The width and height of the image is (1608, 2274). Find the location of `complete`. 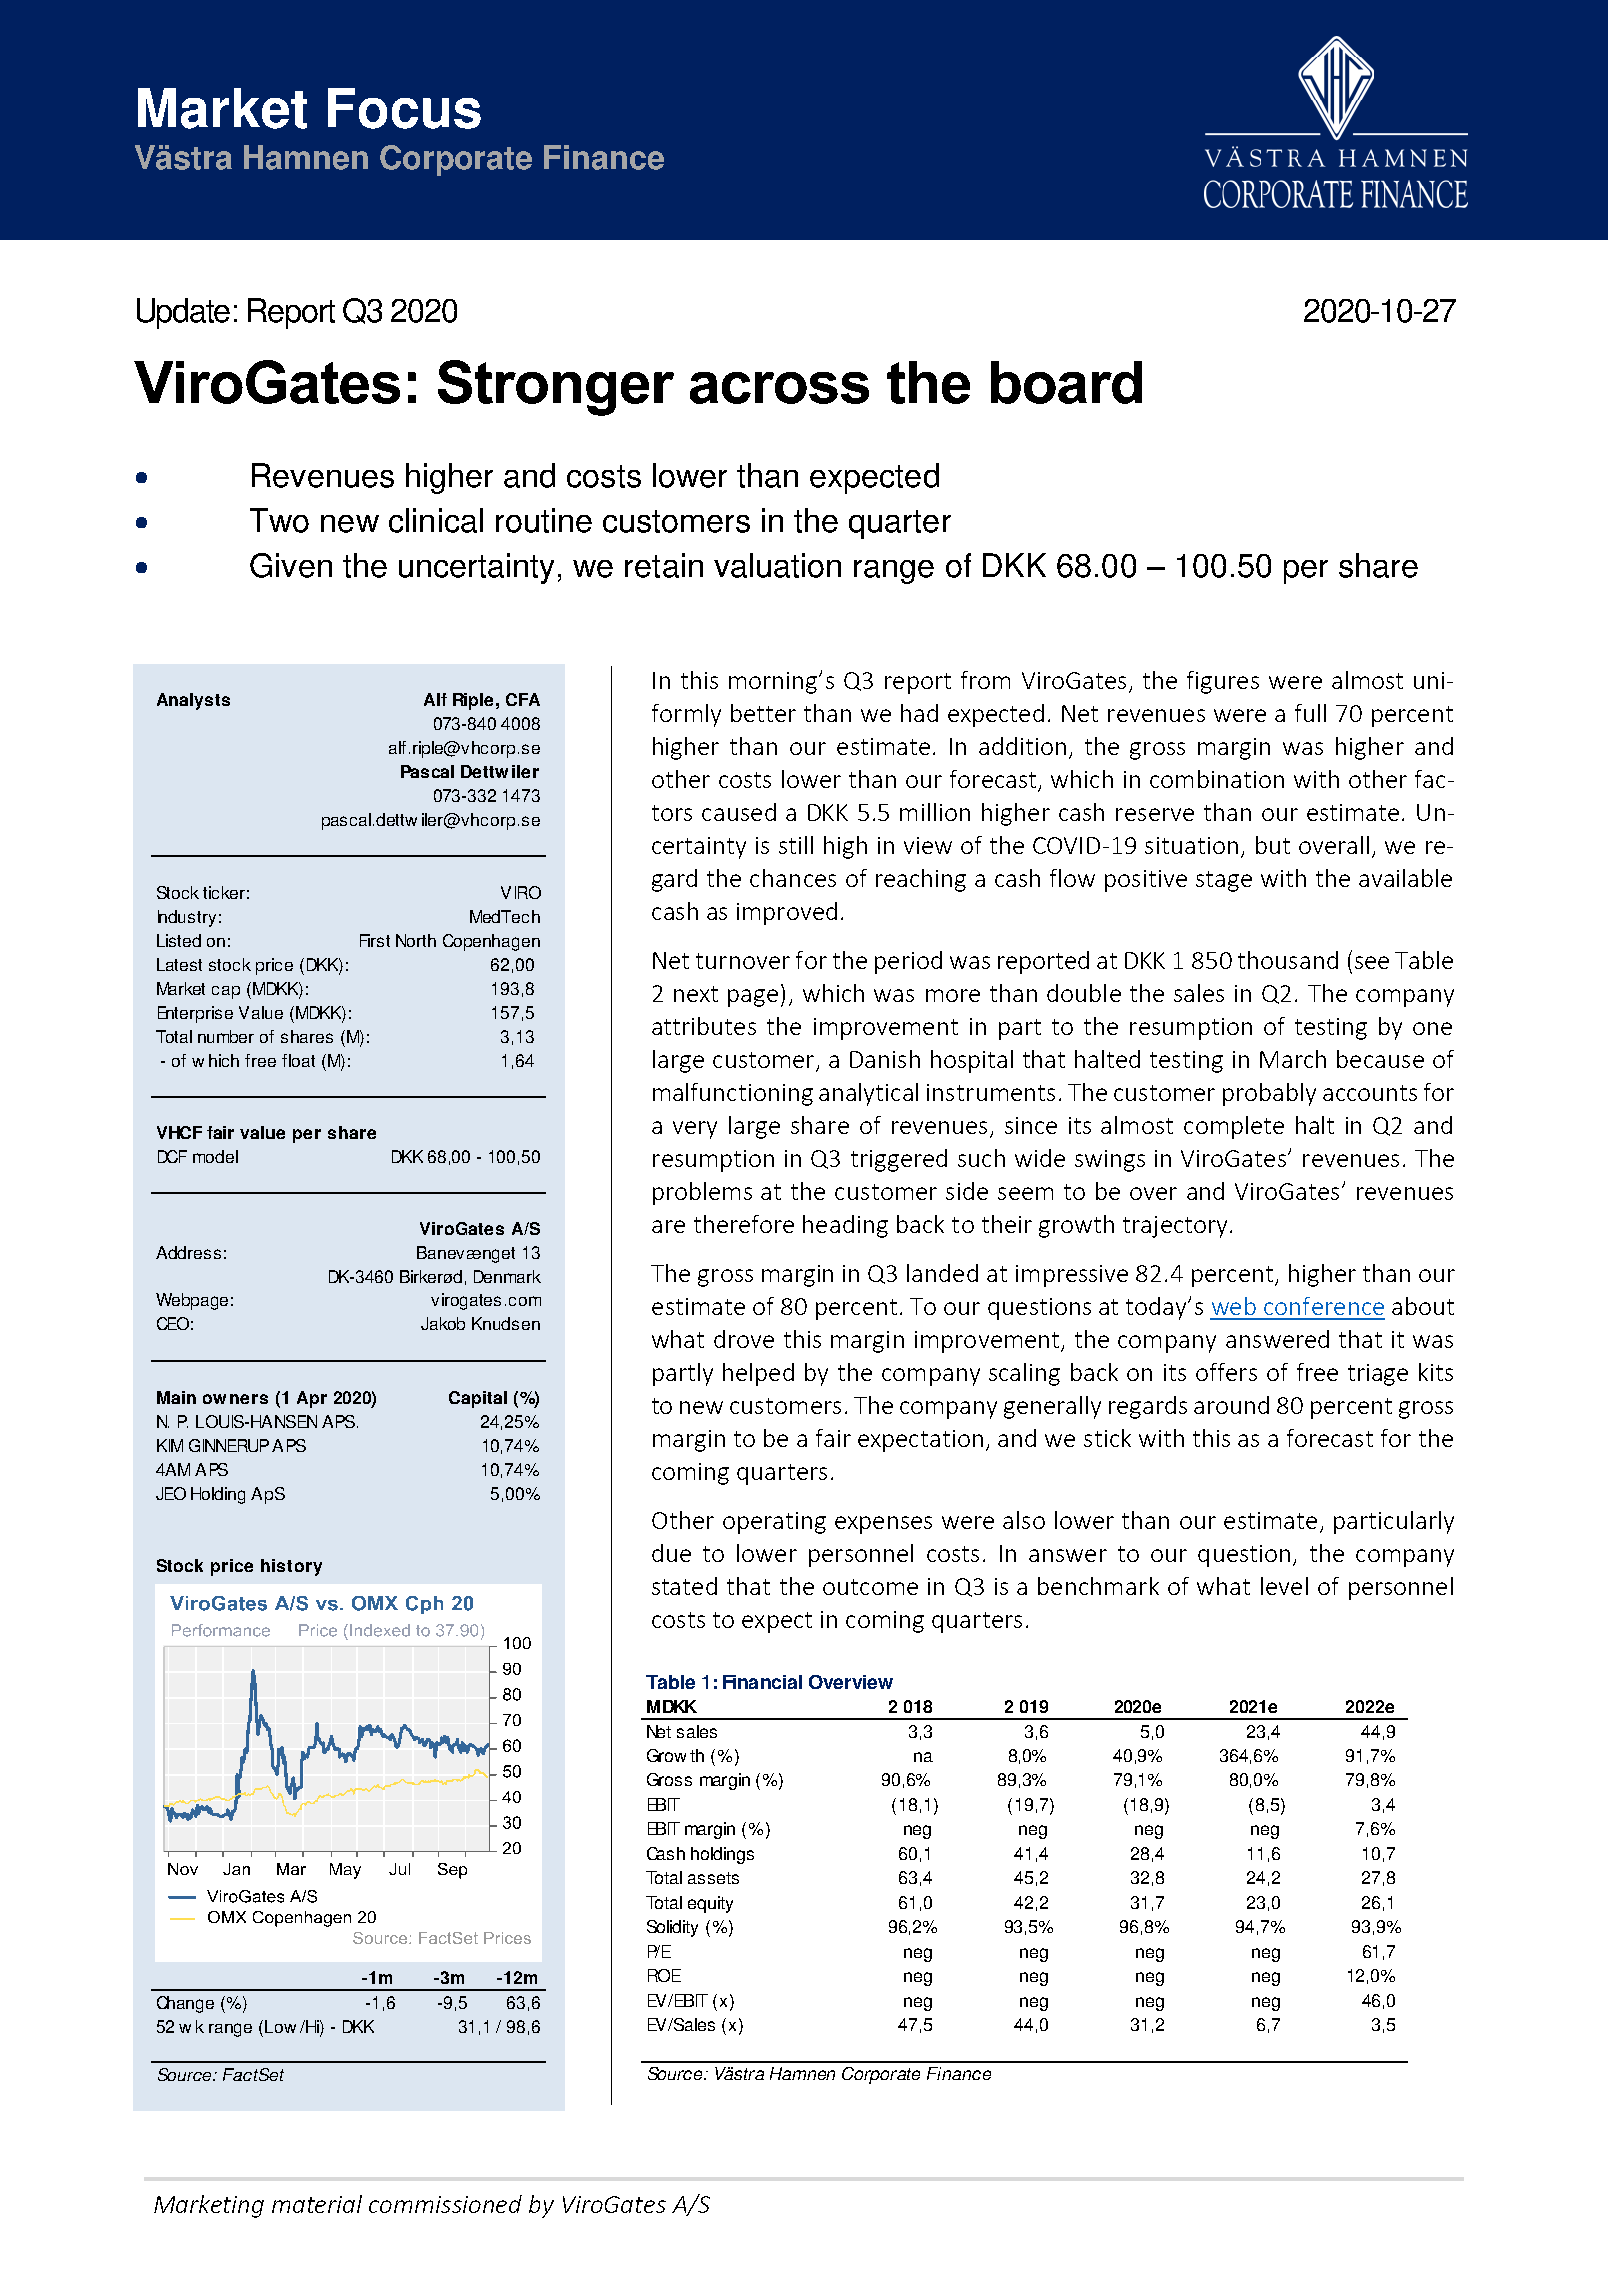

complete is located at coordinates (1234, 1127).
